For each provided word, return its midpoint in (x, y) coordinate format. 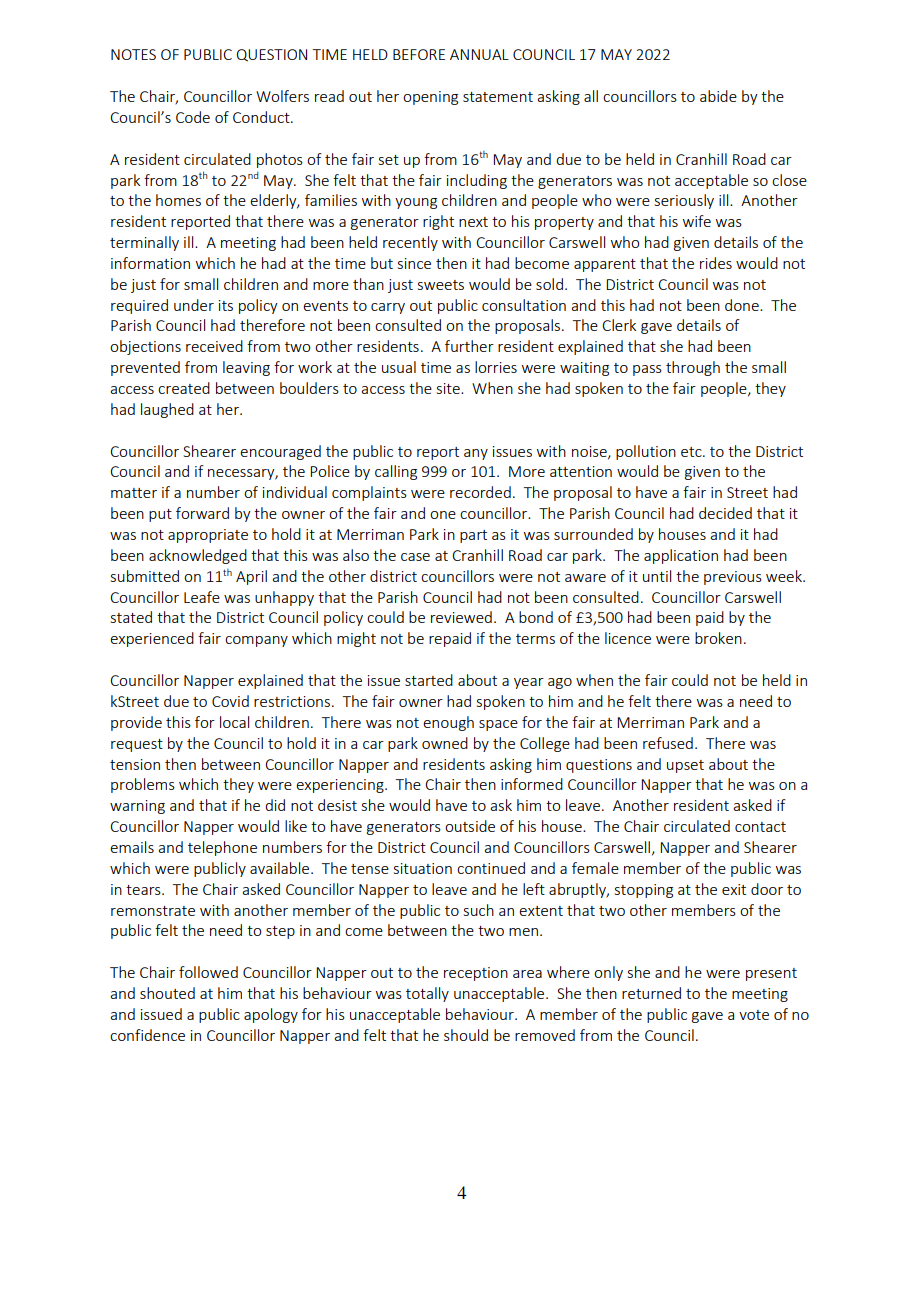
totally (427, 994)
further (469, 346)
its (226, 305)
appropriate (208, 536)
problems (143, 785)
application (681, 556)
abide (718, 96)
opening (430, 98)
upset (685, 766)
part (473, 536)
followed (208, 972)
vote (754, 1015)
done (743, 305)
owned (445, 743)
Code (193, 117)
